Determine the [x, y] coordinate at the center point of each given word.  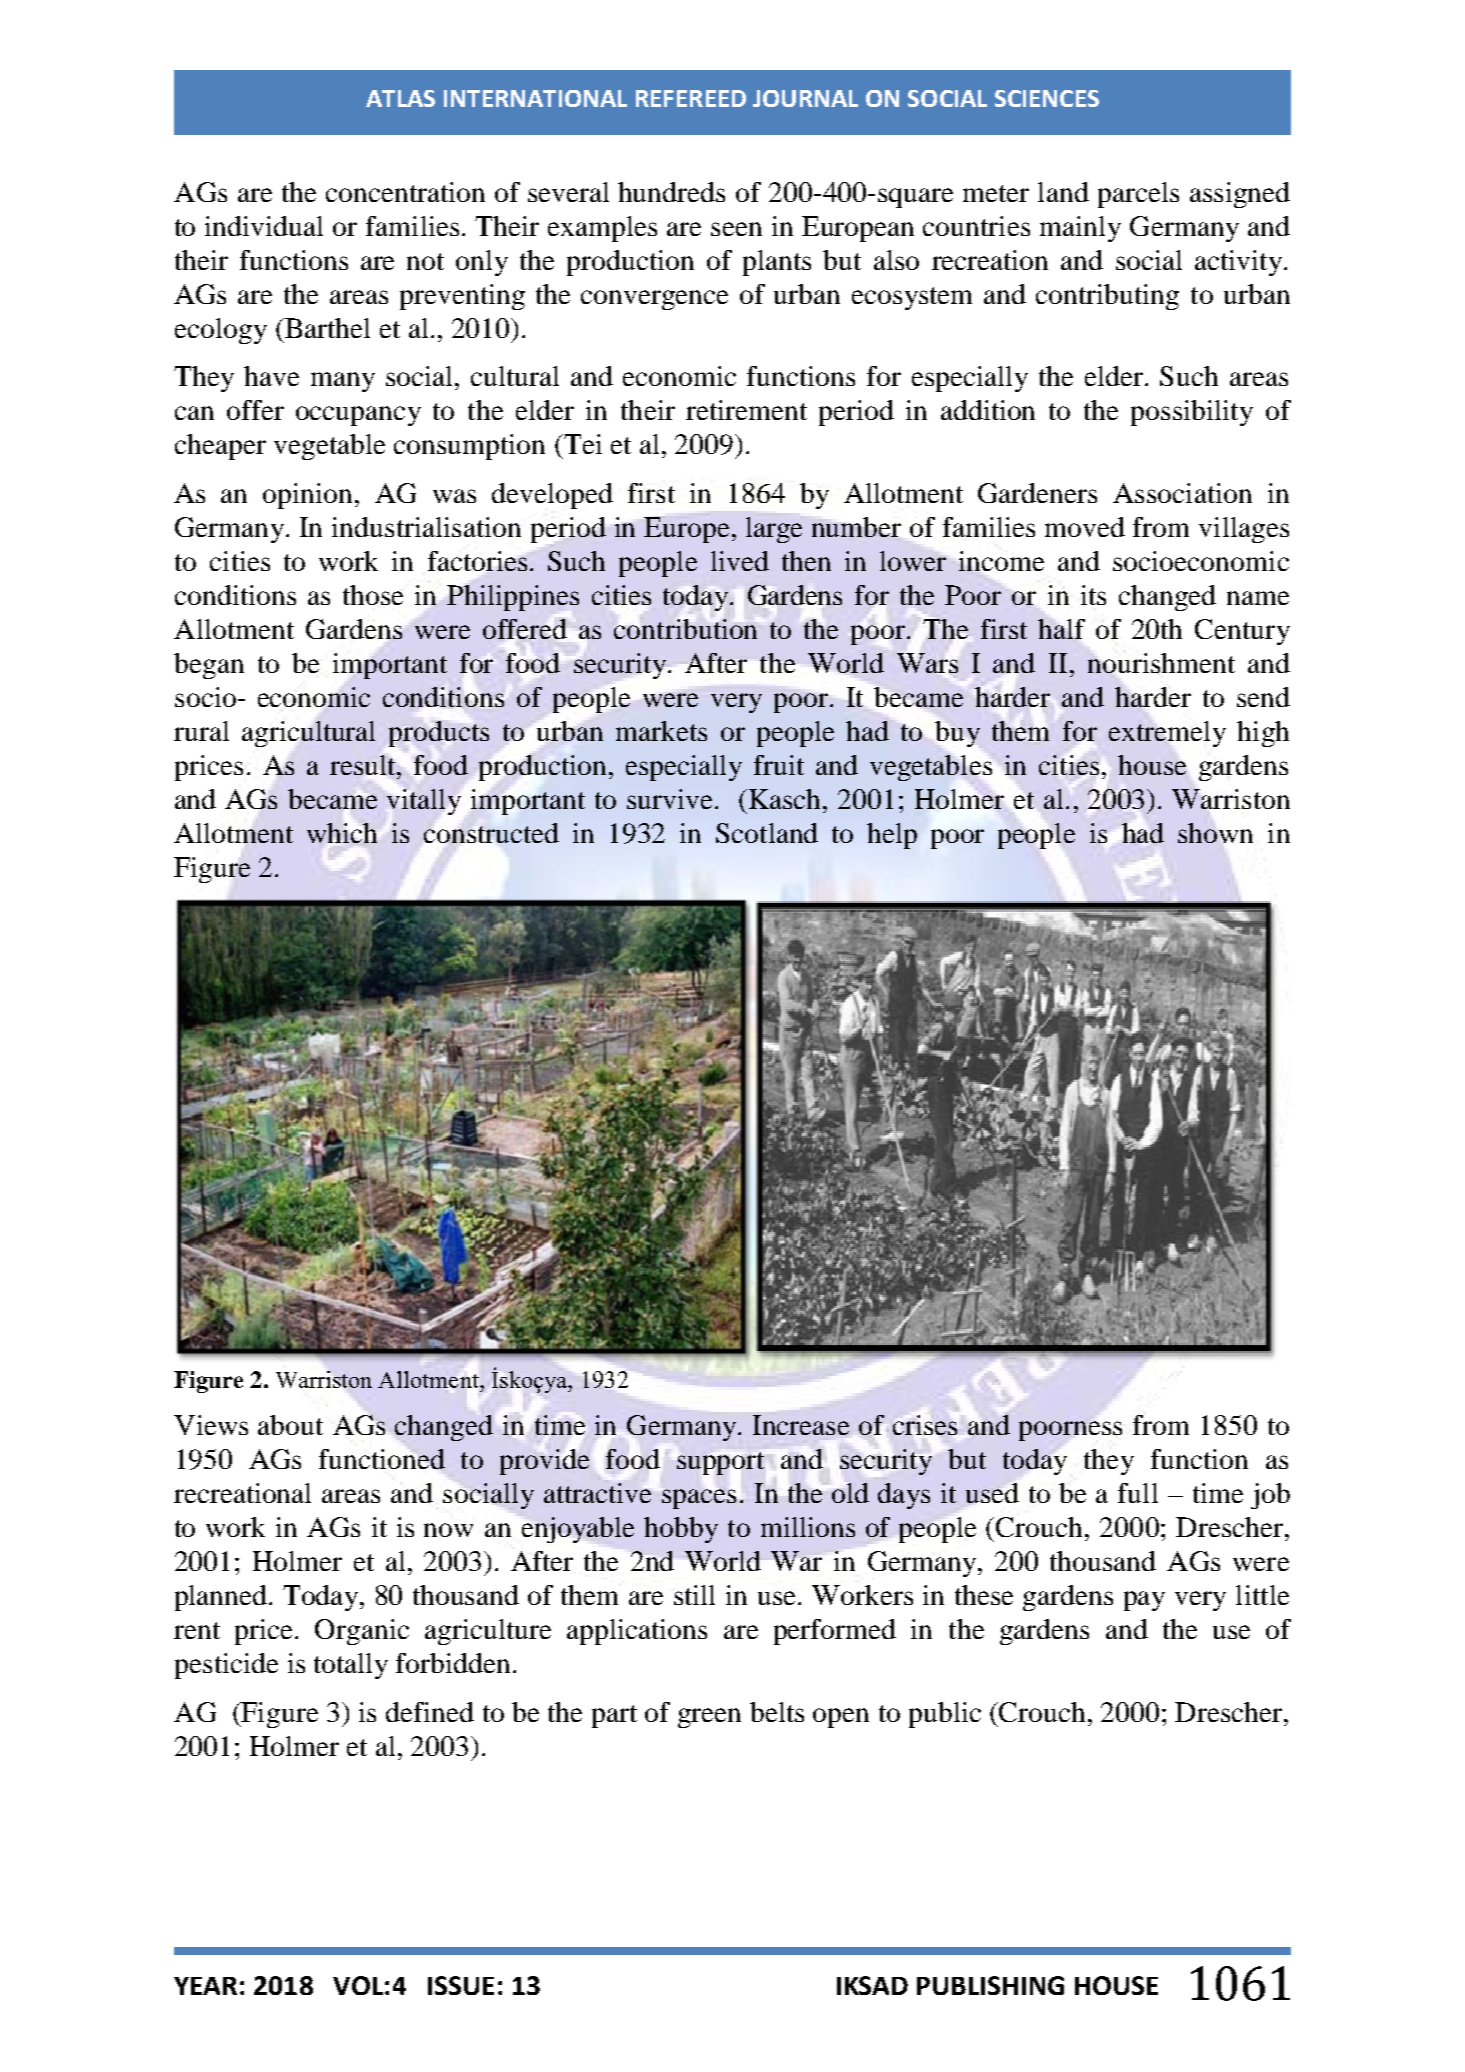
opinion [307, 496]
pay [1144, 1601]
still [694, 1595]
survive [669, 799]
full [1138, 1493]
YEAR [205, 1986]
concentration [405, 192]
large [774, 530]
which [342, 833]
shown [1215, 833]
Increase [801, 1425]
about [290, 1425]
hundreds [671, 192]
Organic [362, 1632]
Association [1182, 493]
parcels [1138, 195]
